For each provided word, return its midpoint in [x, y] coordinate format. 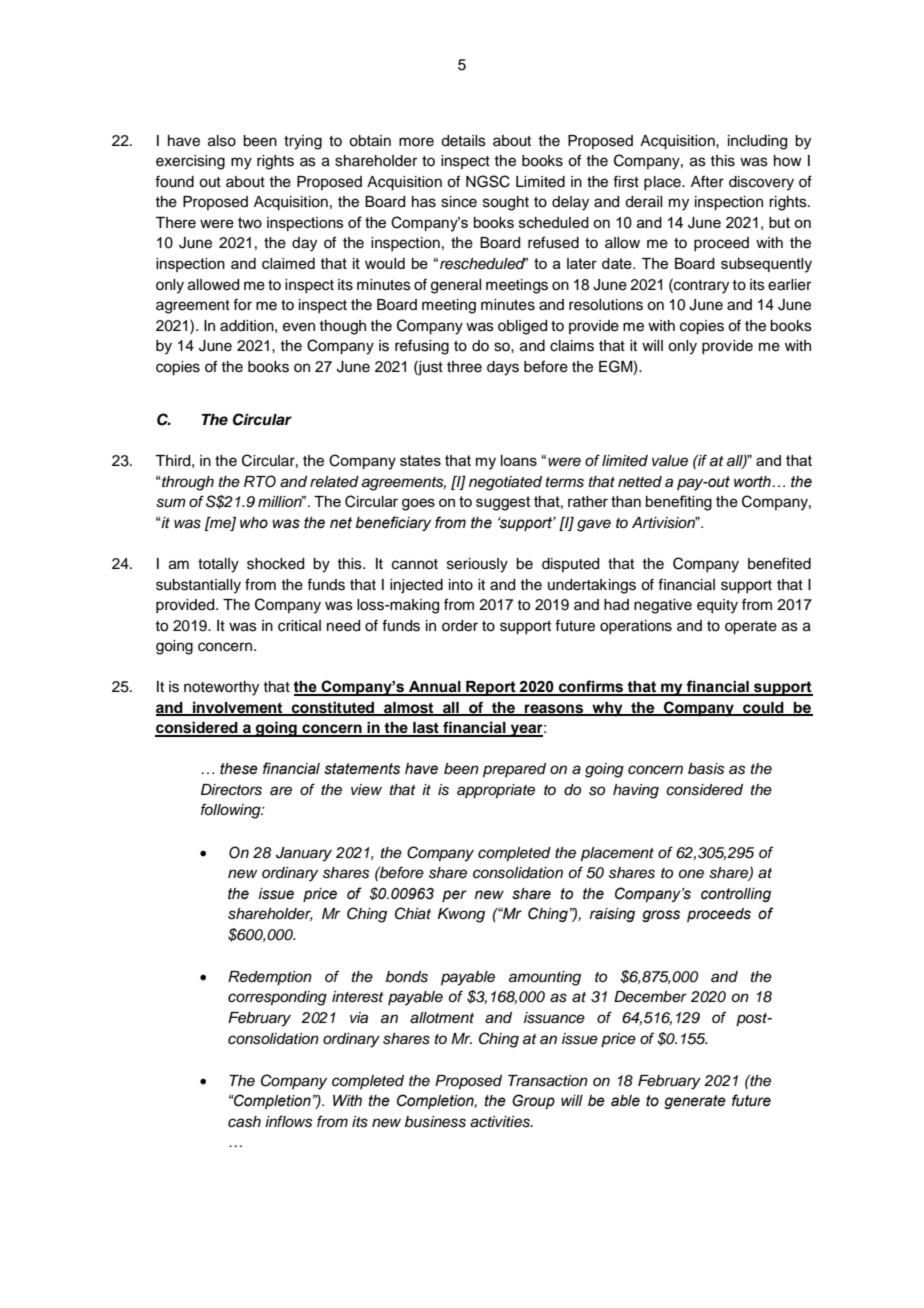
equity [717, 606]
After [707, 181]
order [460, 626]
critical [299, 626]
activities [501, 1122]
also [222, 141]
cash [244, 1122]
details [463, 141]
